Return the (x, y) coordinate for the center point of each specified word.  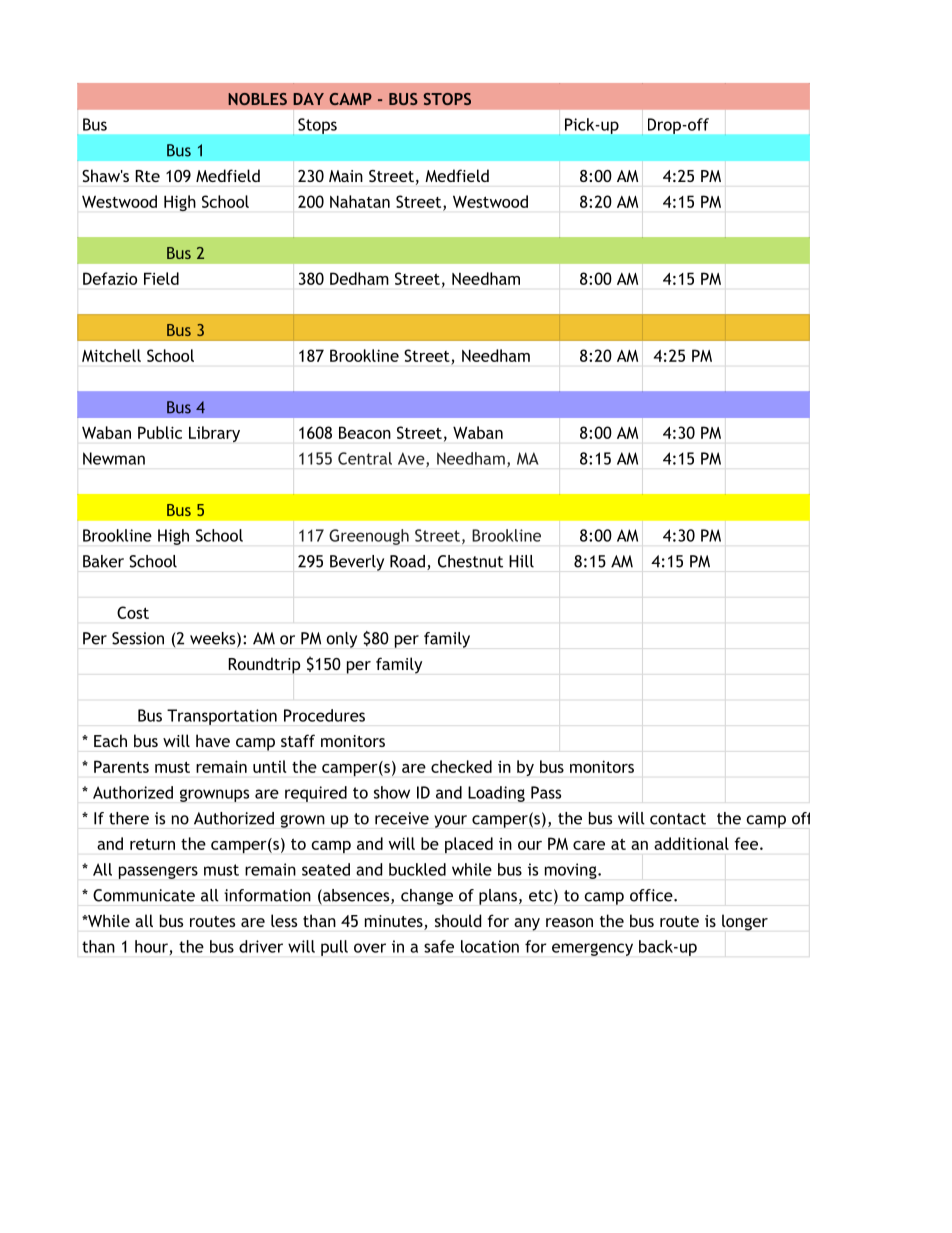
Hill (521, 561)
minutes (394, 921)
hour (152, 947)
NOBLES (257, 99)
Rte (148, 176)
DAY (308, 99)
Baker (103, 561)
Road (407, 561)
